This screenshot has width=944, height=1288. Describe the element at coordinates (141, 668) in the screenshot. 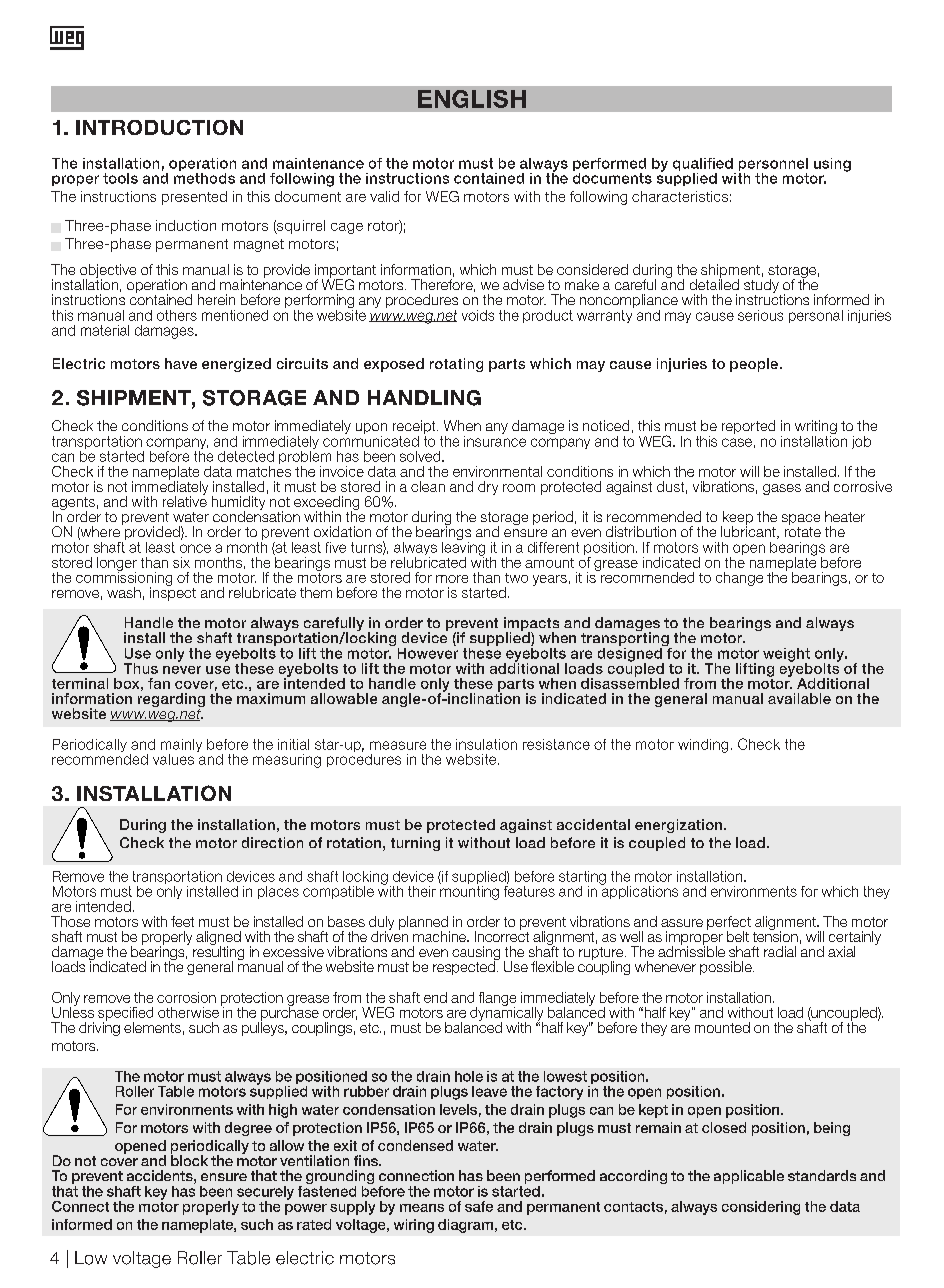

I see `Thus` at that location.
